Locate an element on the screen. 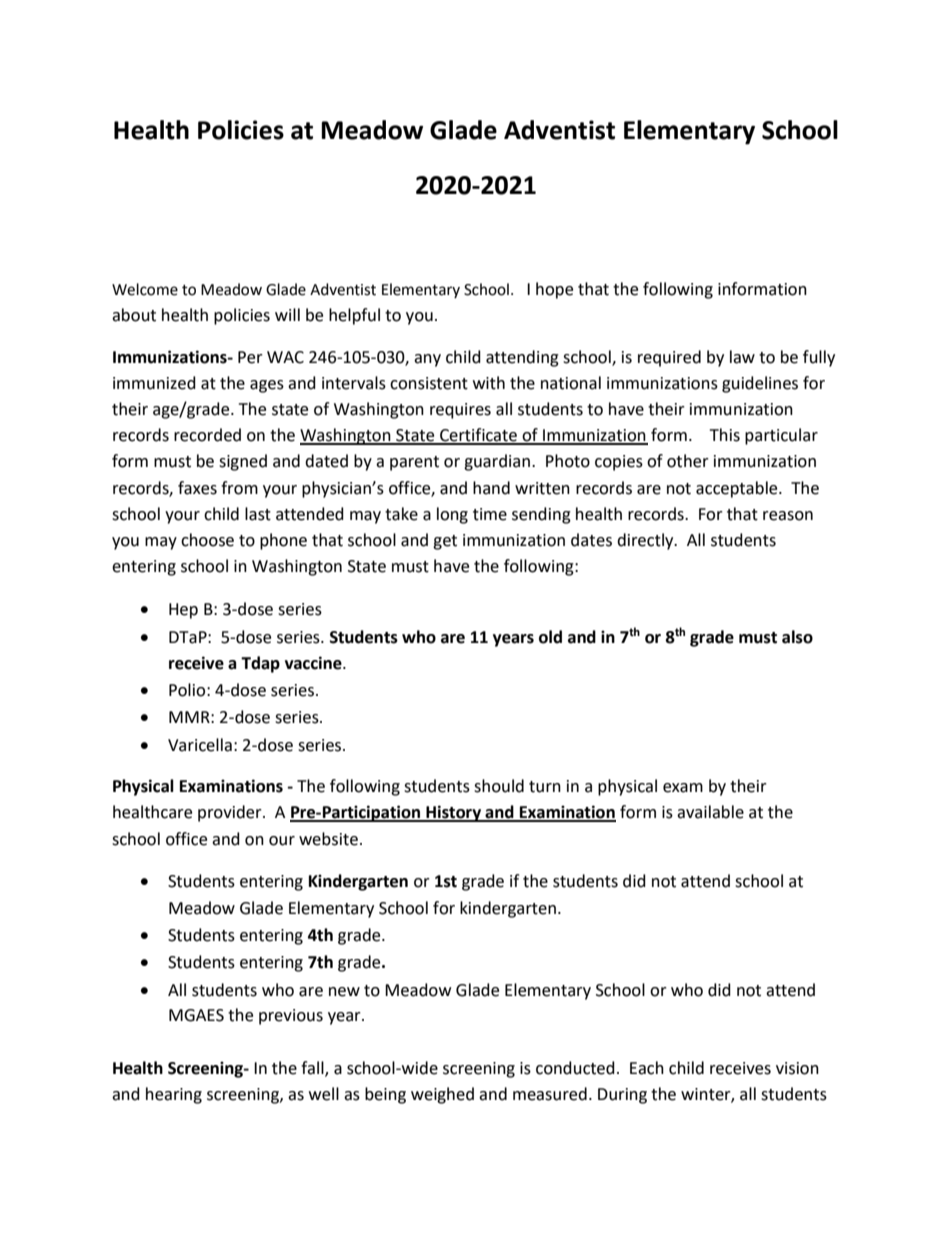  will is located at coordinates (287, 314).
